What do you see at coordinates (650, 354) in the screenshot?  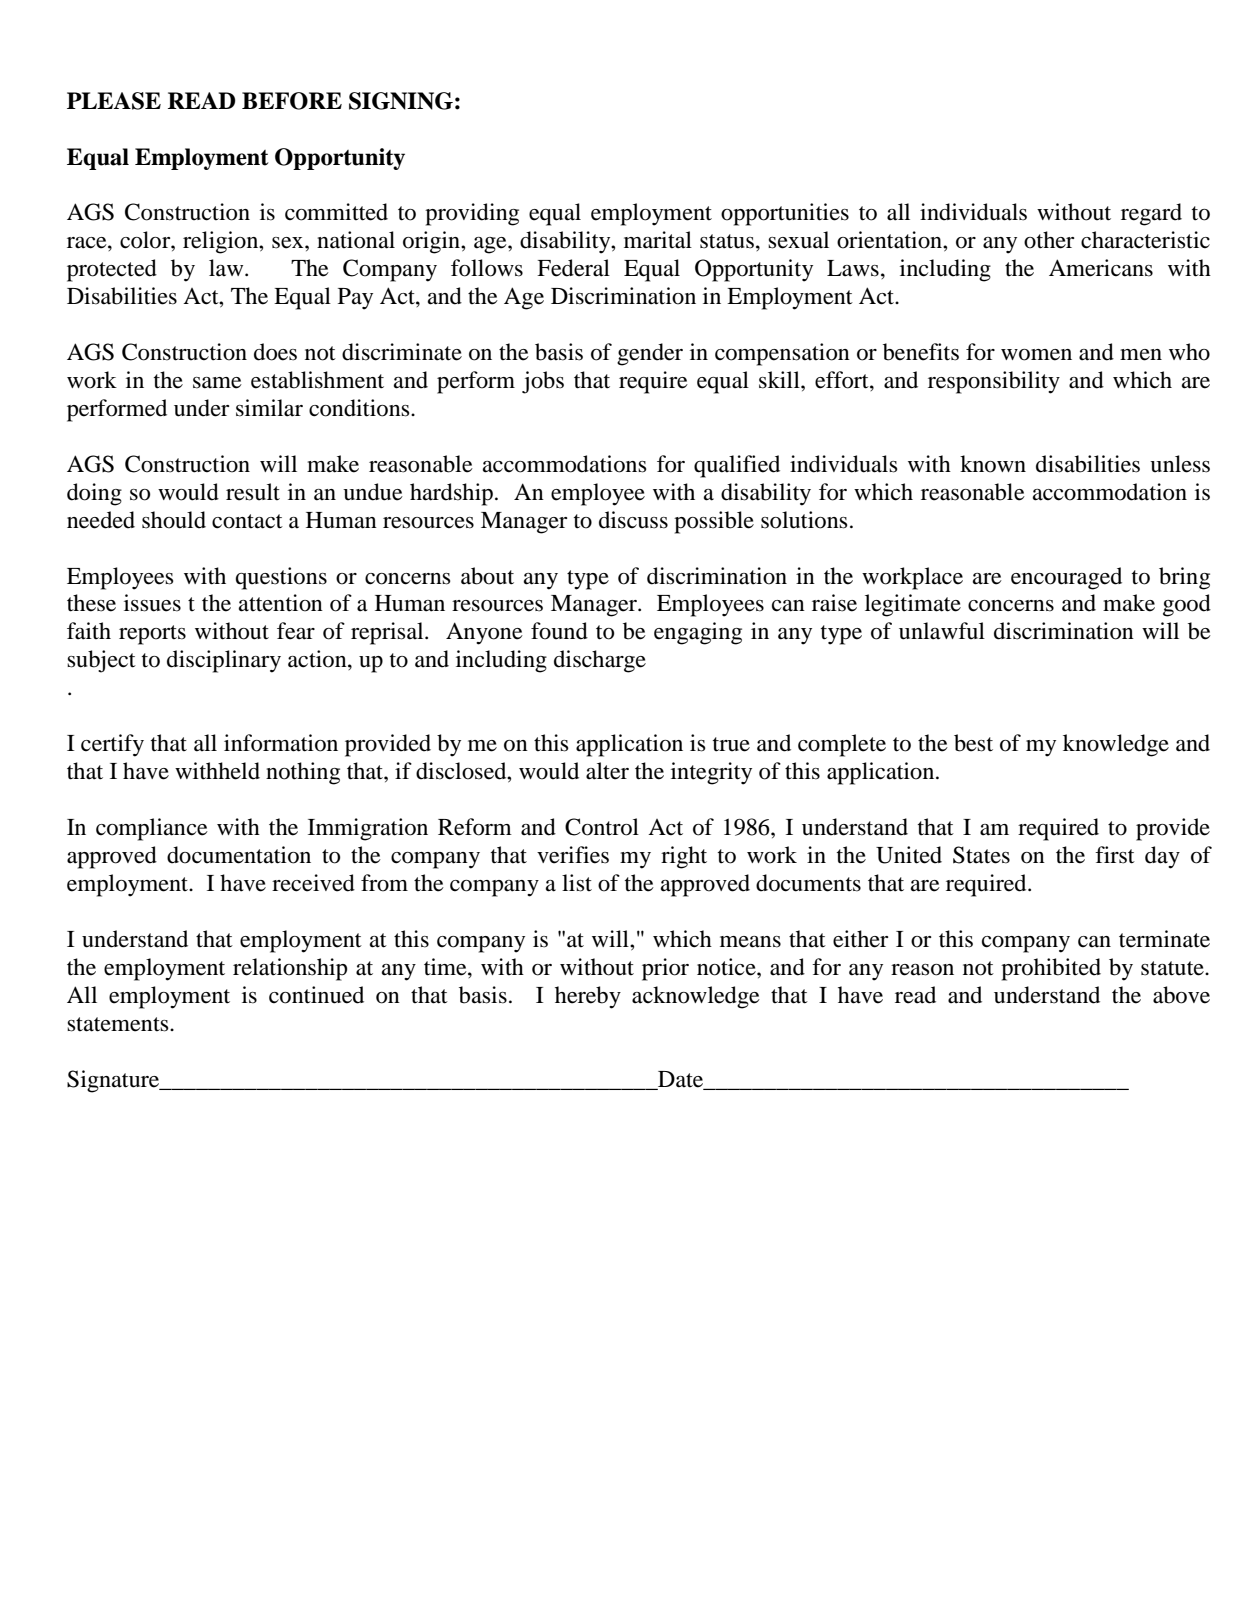 I see `gender` at bounding box center [650, 354].
